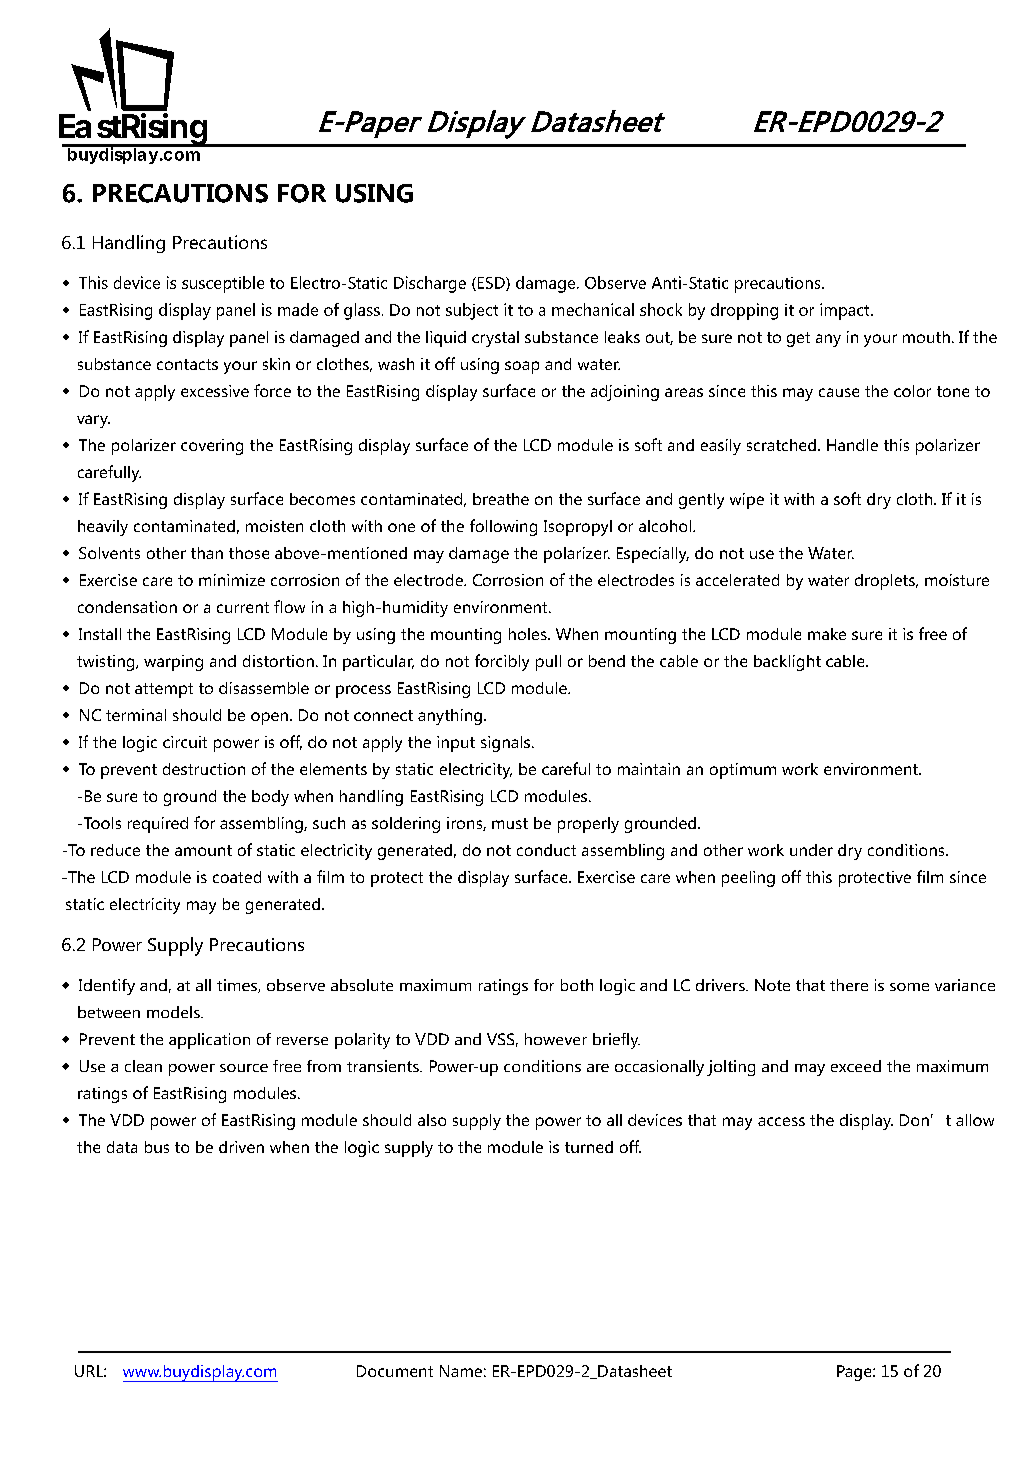 This screenshot has height=1458, width=1031. I want to click on than, so click(207, 553).
